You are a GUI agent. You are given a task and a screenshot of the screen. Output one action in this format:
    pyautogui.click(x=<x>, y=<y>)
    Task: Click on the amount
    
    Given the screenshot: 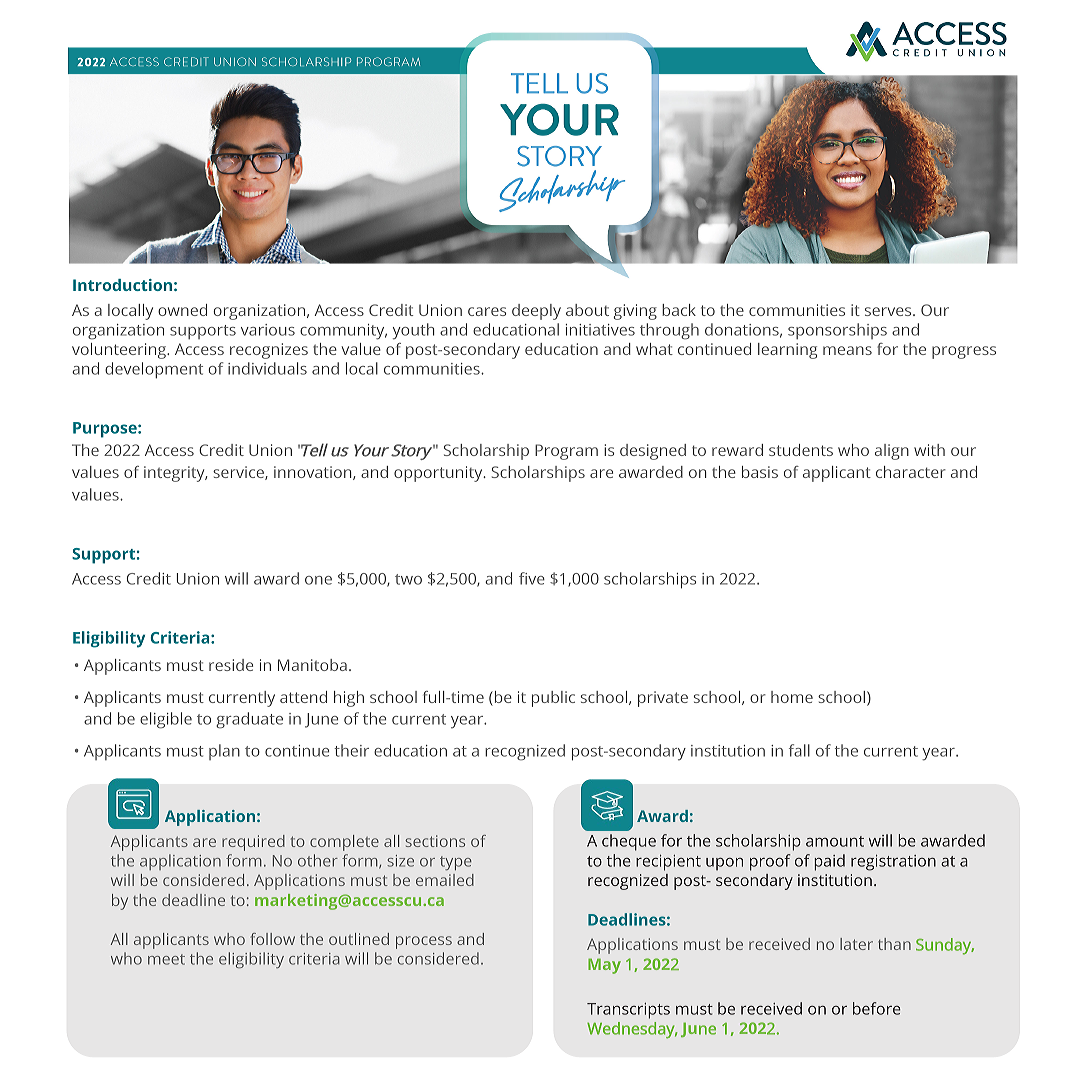 What is the action you would take?
    pyautogui.click(x=835, y=841)
